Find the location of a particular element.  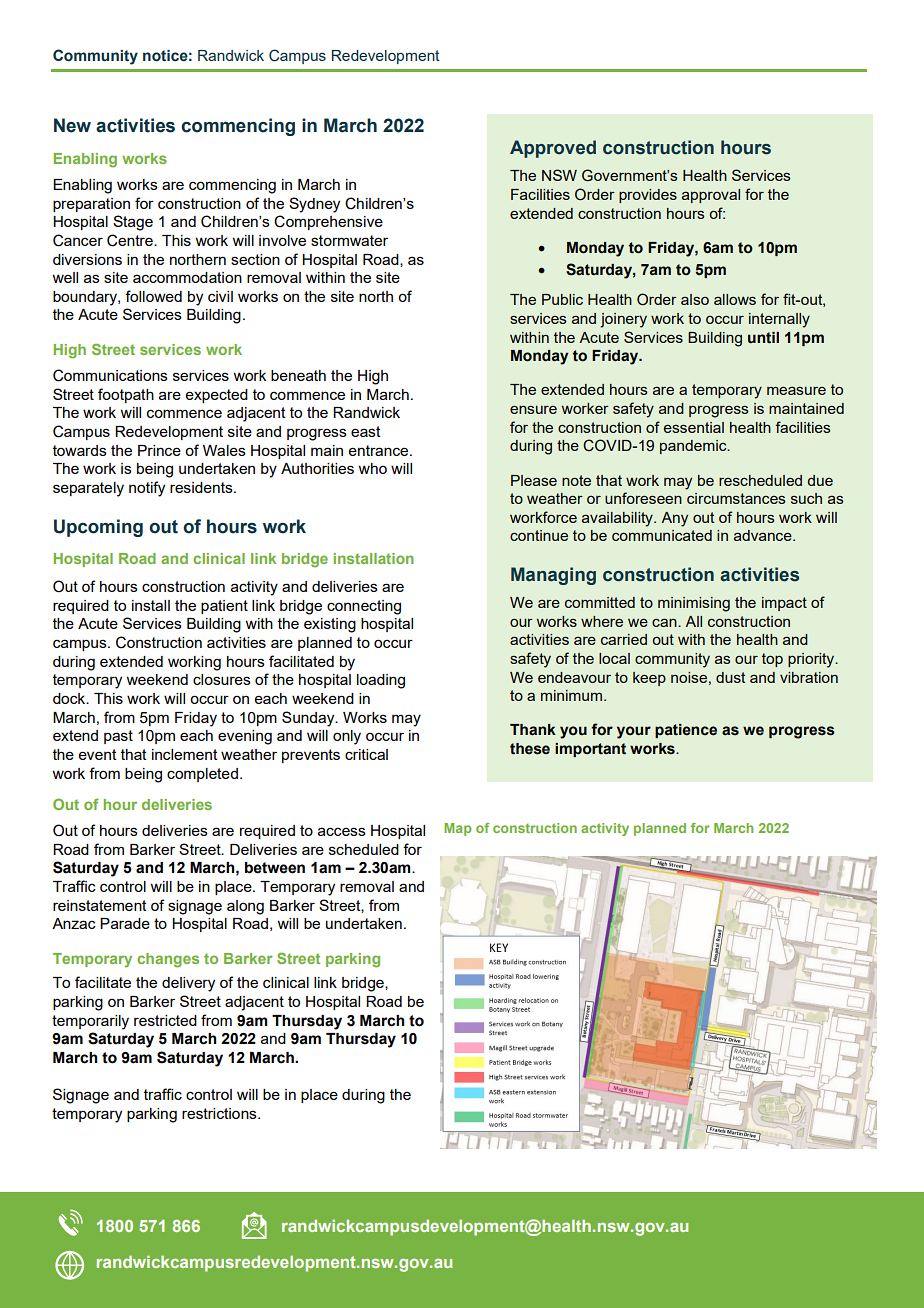

Map is located at coordinates (457, 829).
